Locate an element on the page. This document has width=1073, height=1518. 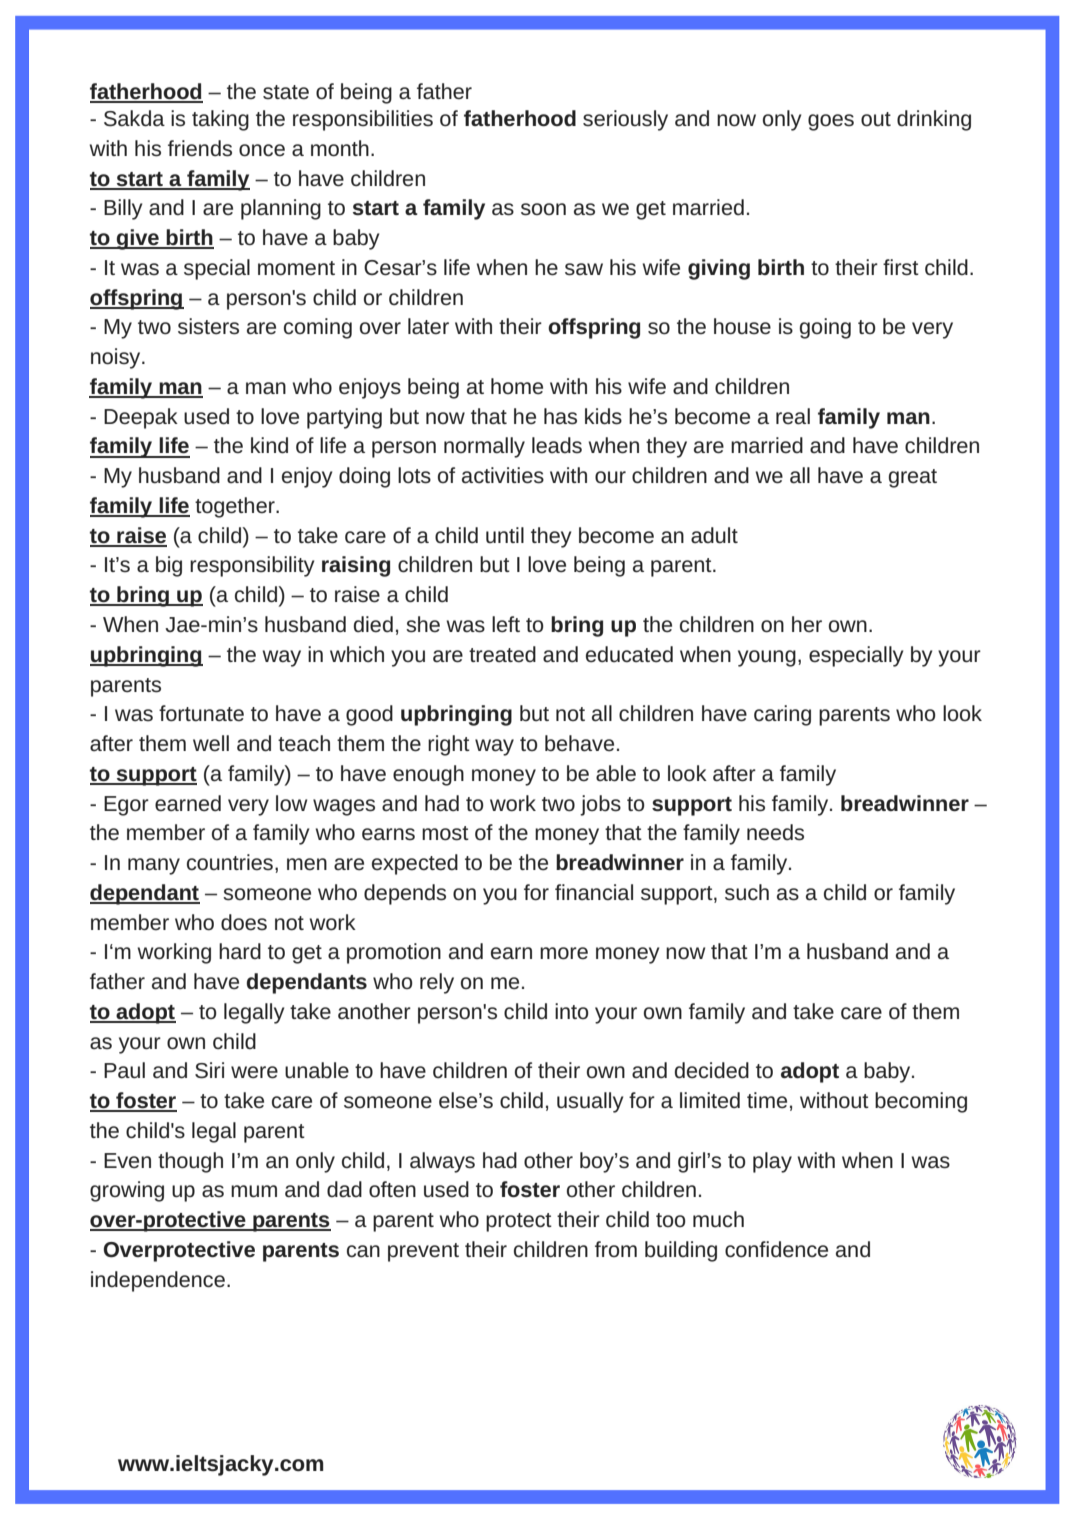
such is located at coordinates (747, 892).
